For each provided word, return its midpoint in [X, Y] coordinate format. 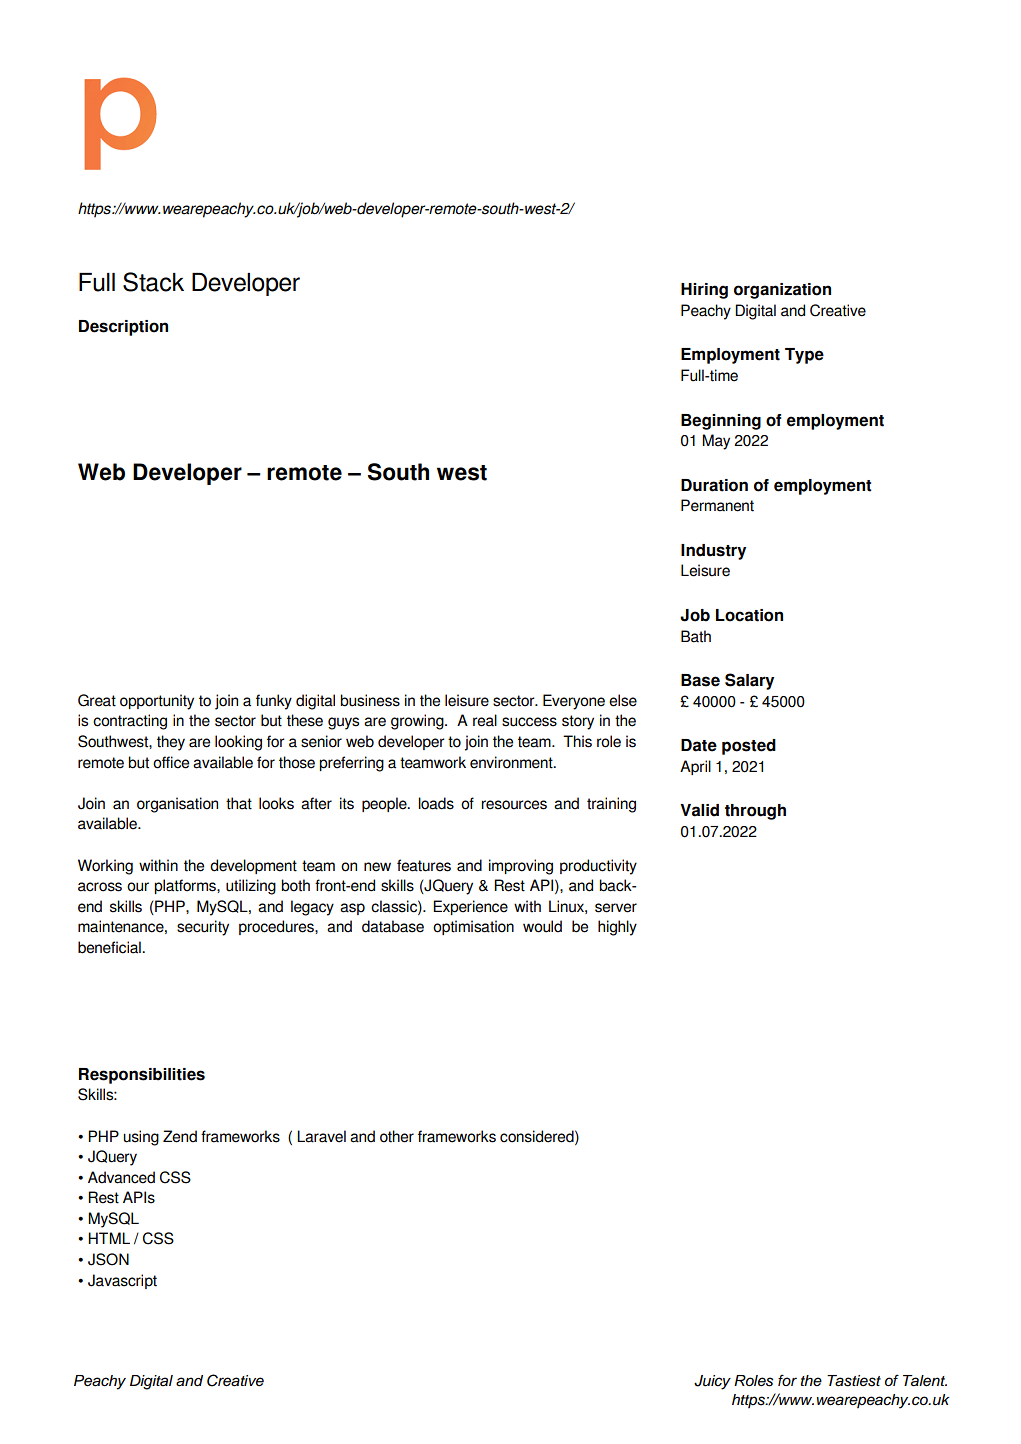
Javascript [122, 1281]
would [542, 926]
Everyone [574, 702]
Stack [153, 282]
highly [617, 928]
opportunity [157, 702]
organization [782, 291]
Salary [749, 681]
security [203, 928]
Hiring [704, 291]
